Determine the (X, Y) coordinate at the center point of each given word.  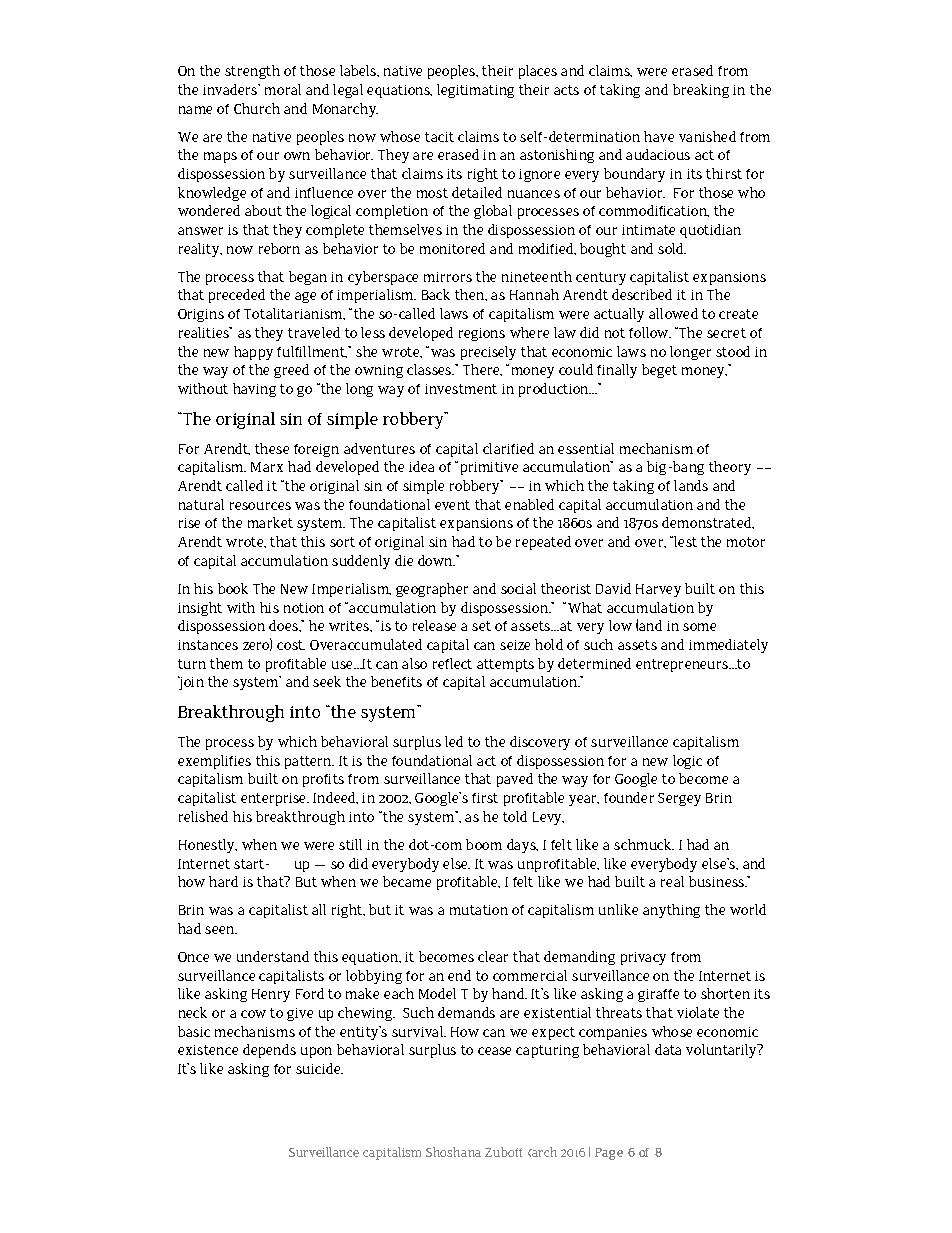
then (471, 295)
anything (671, 911)
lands (691, 485)
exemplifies (214, 762)
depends (269, 1051)
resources (260, 506)
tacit (439, 137)
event (452, 505)
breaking (701, 91)
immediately (728, 646)
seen (221, 930)
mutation (479, 910)
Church (257, 108)
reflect (452, 663)
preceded (237, 296)
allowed (673, 313)
